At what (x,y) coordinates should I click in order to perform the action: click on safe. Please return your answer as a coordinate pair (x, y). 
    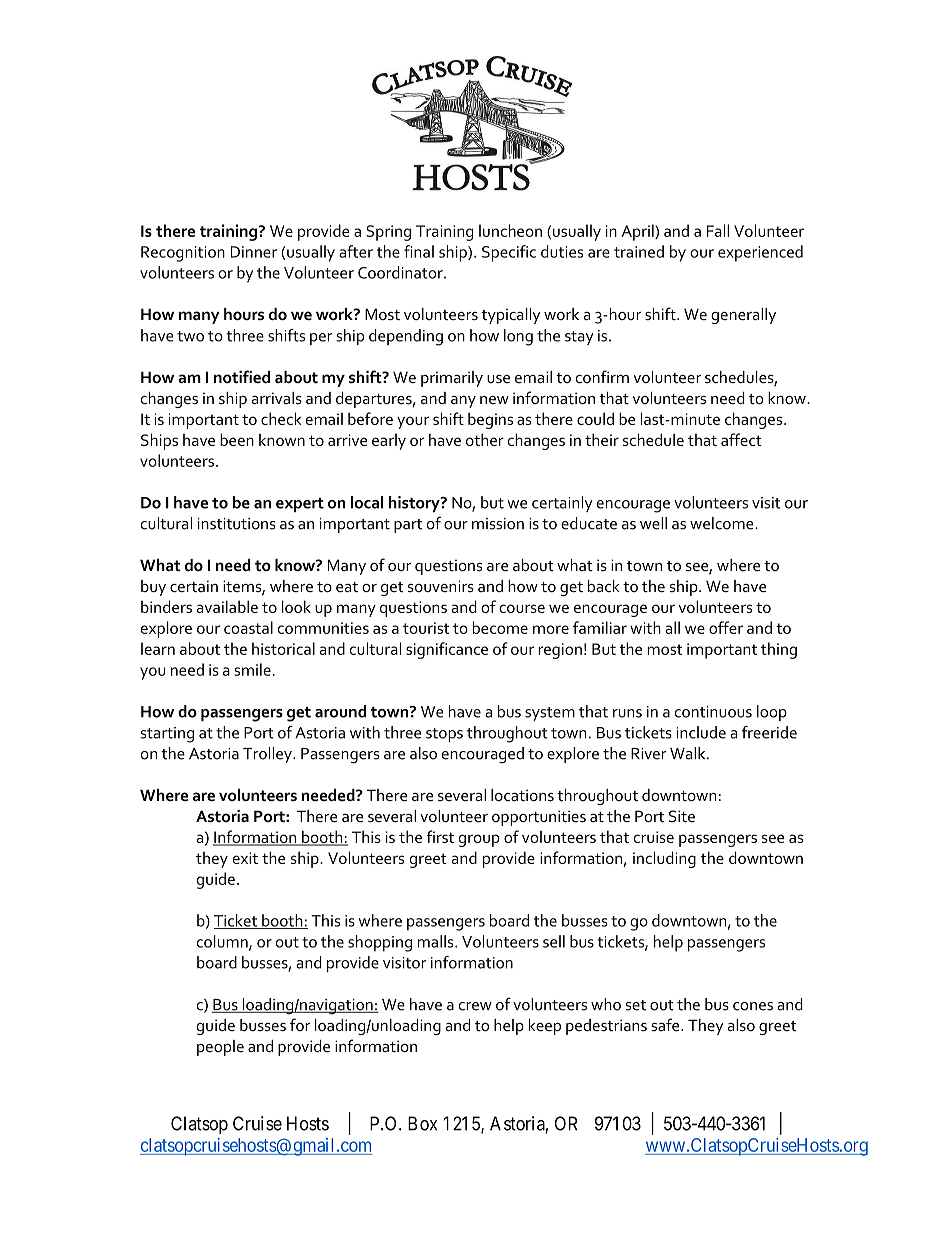
    Looking at the image, I should click on (666, 1025).
